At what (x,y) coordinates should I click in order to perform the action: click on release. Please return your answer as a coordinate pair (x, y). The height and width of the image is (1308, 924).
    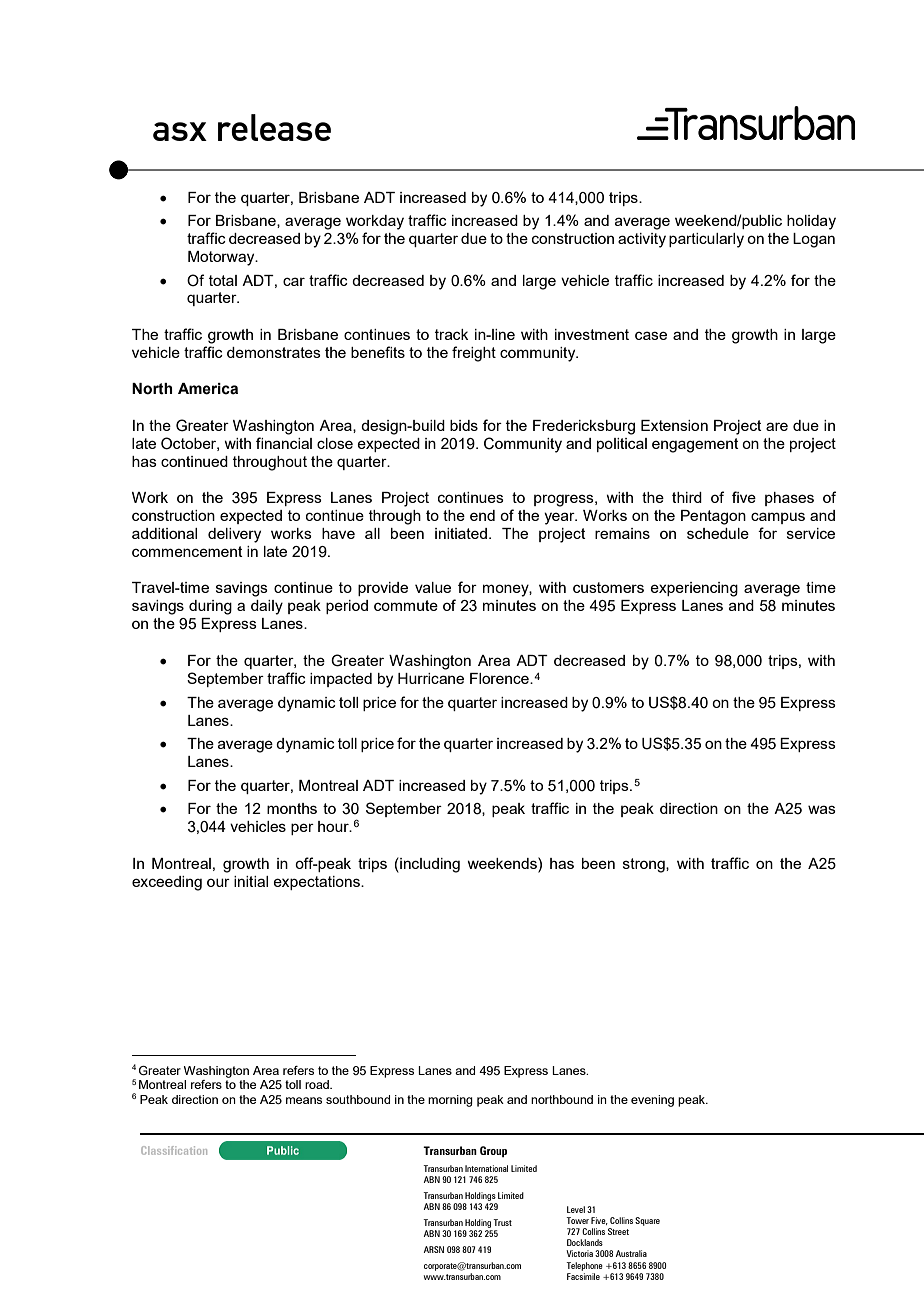
    Looking at the image, I should click on (274, 127).
